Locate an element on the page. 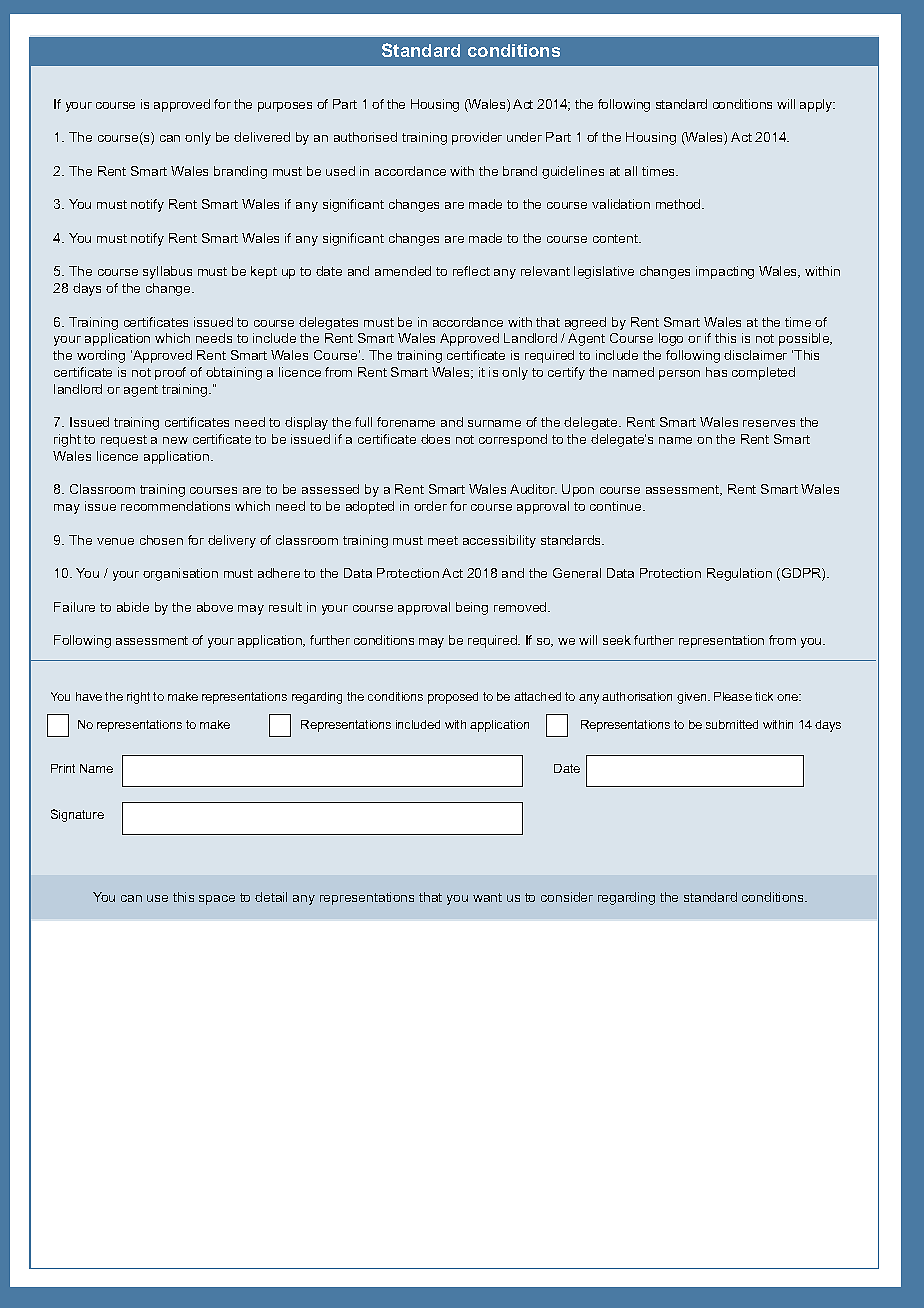 Image resolution: width=924 pixels, height=1308 pixels. want is located at coordinates (487, 897).
